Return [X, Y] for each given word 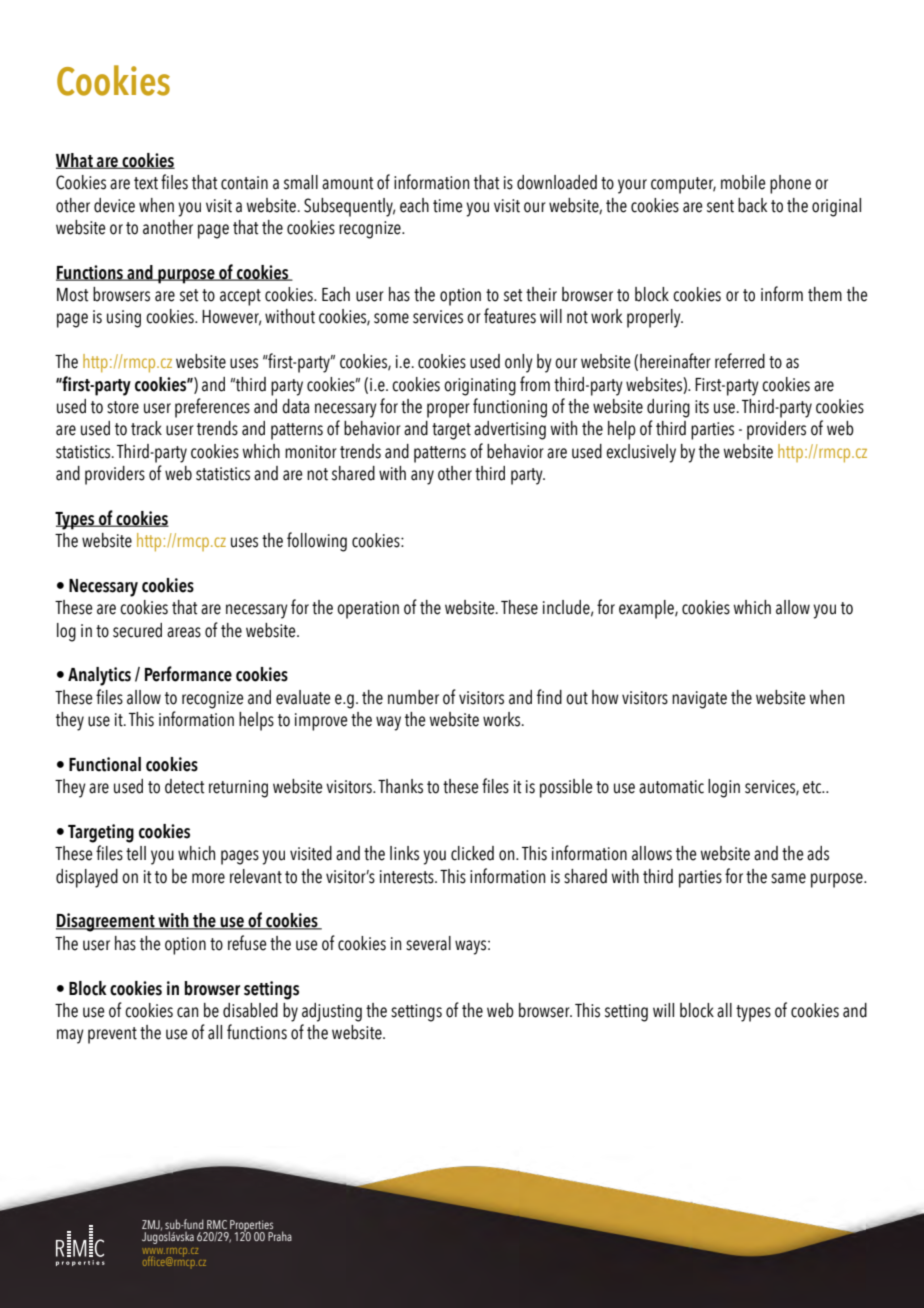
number [413, 697]
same [788, 878]
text [146, 183]
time [448, 206]
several [428, 943]
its [702, 407]
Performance [188, 674]
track [146, 428]
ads [818, 853]
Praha [280, 1236]
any [422, 477]
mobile [743, 182]
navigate [699, 700]
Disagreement [106, 922]
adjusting [332, 1012]
